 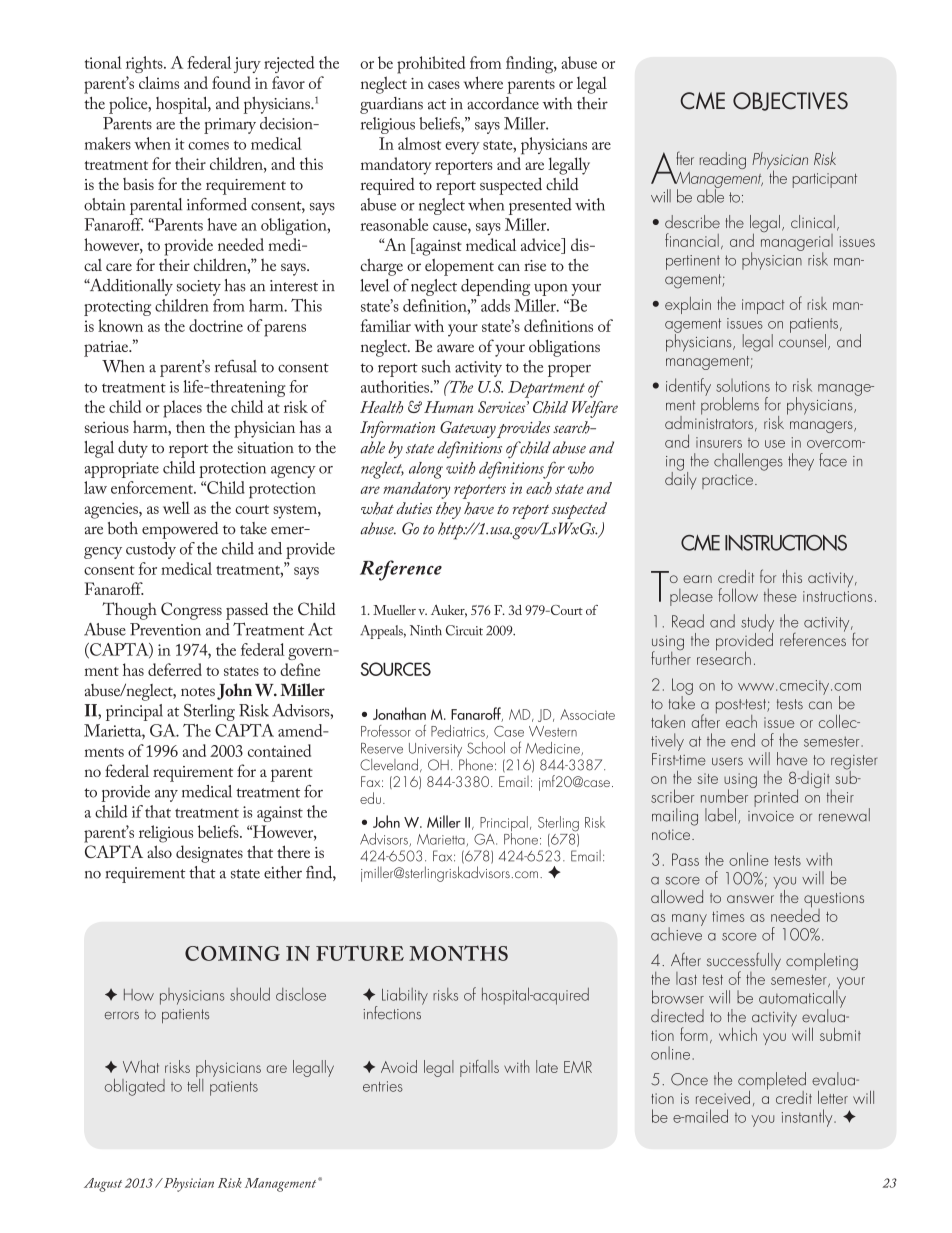 I want to click on study, so click(x=757, y=624).
